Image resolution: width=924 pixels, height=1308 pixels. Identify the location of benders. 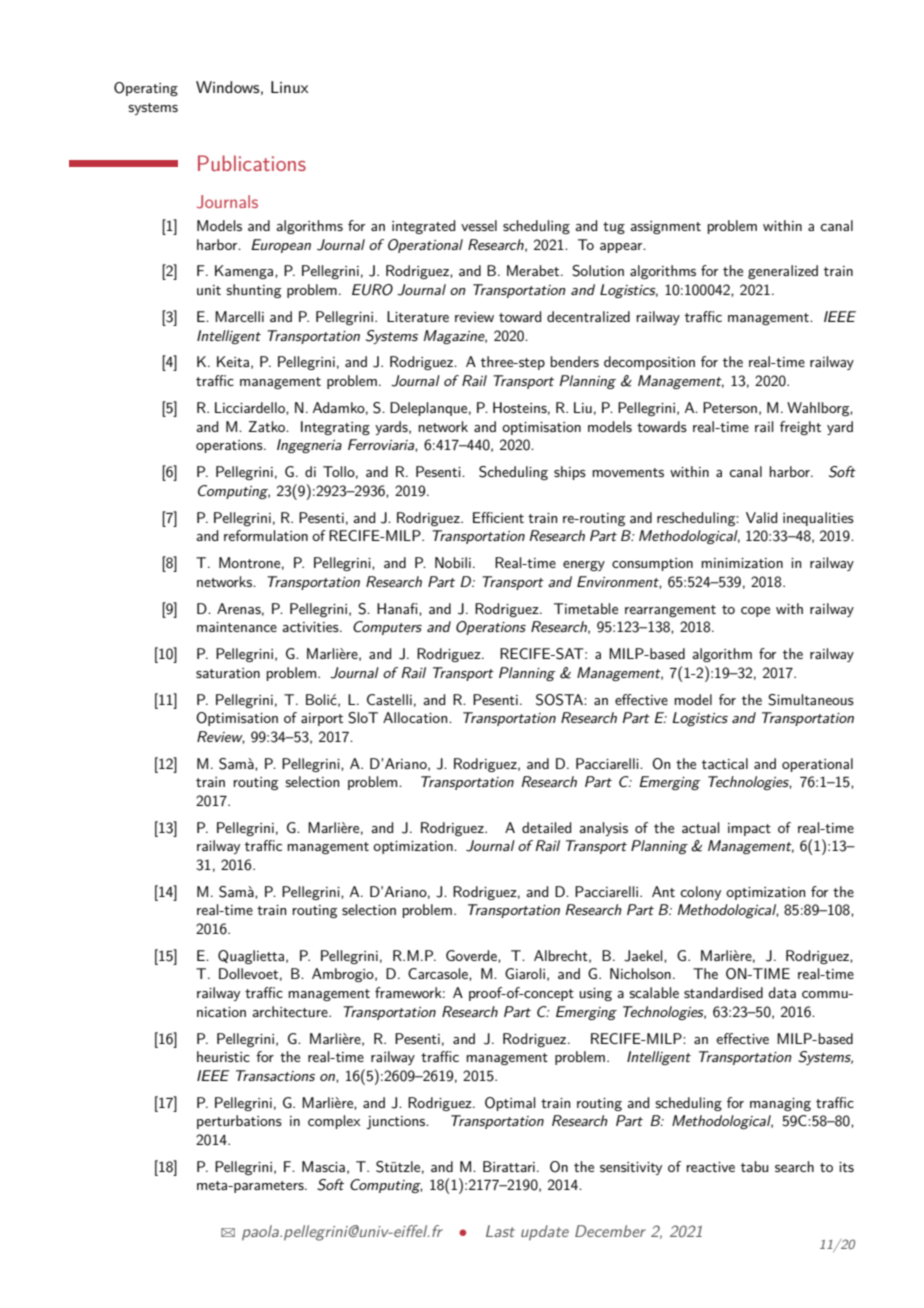
(575, 361).
